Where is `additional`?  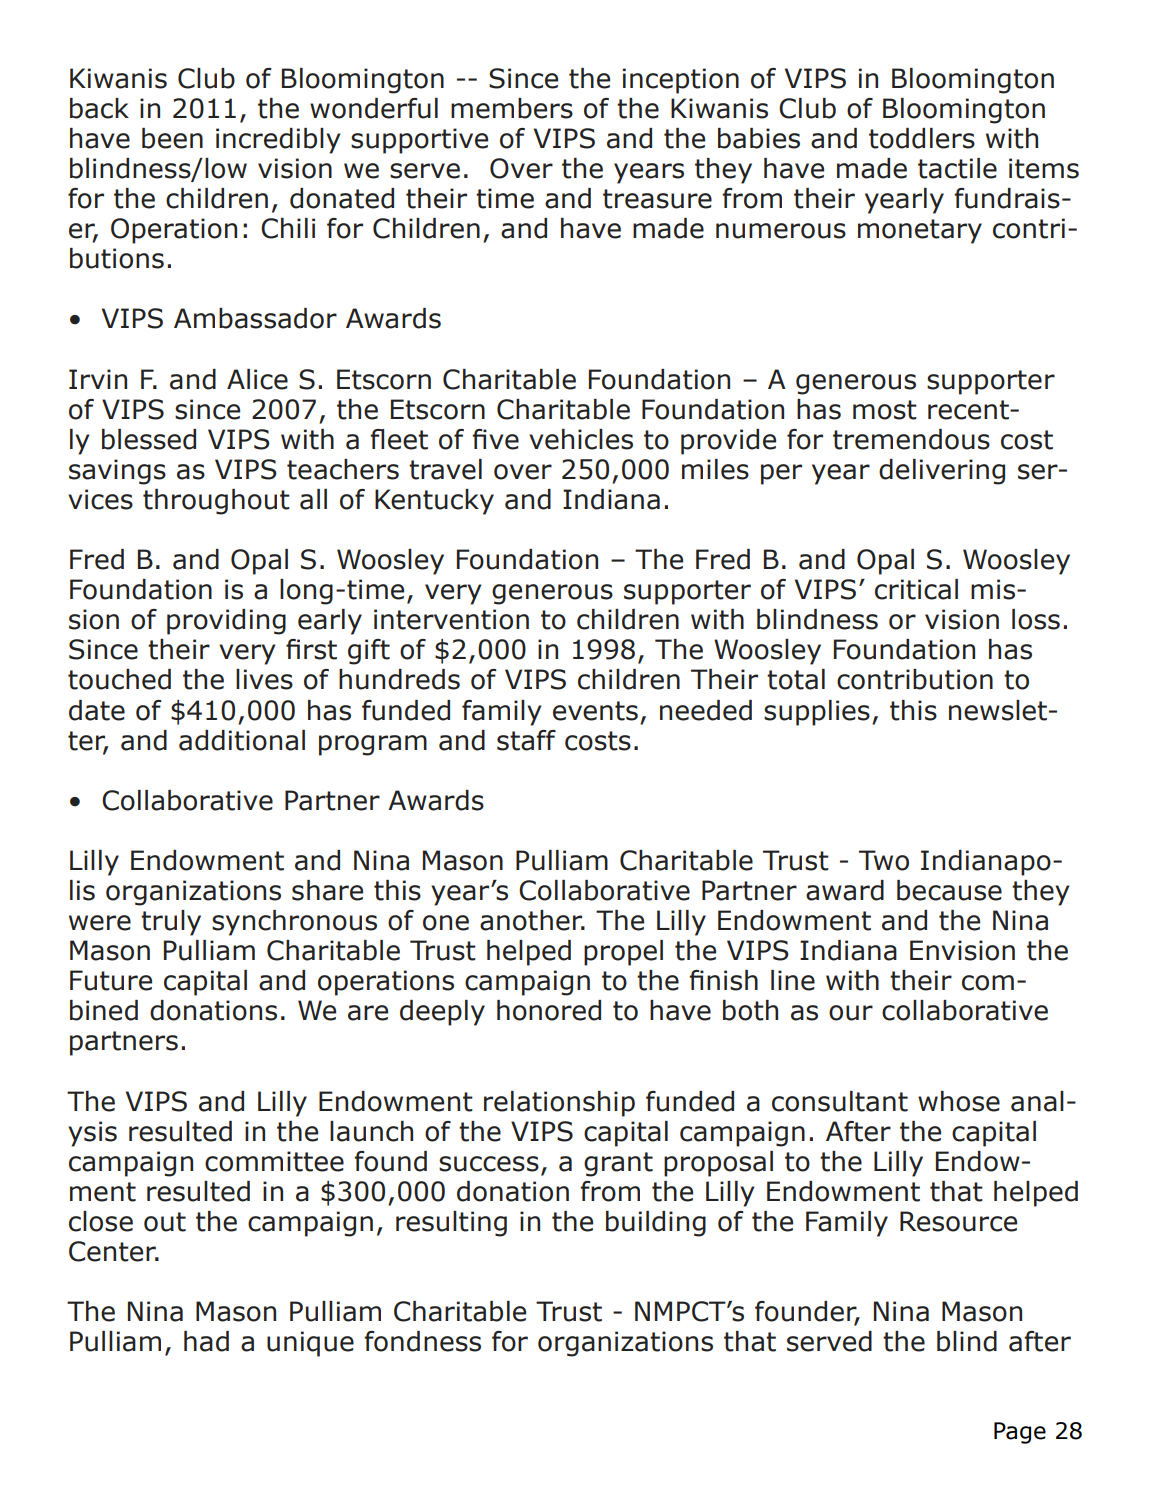 additional is located at coordinates (242, 740).
